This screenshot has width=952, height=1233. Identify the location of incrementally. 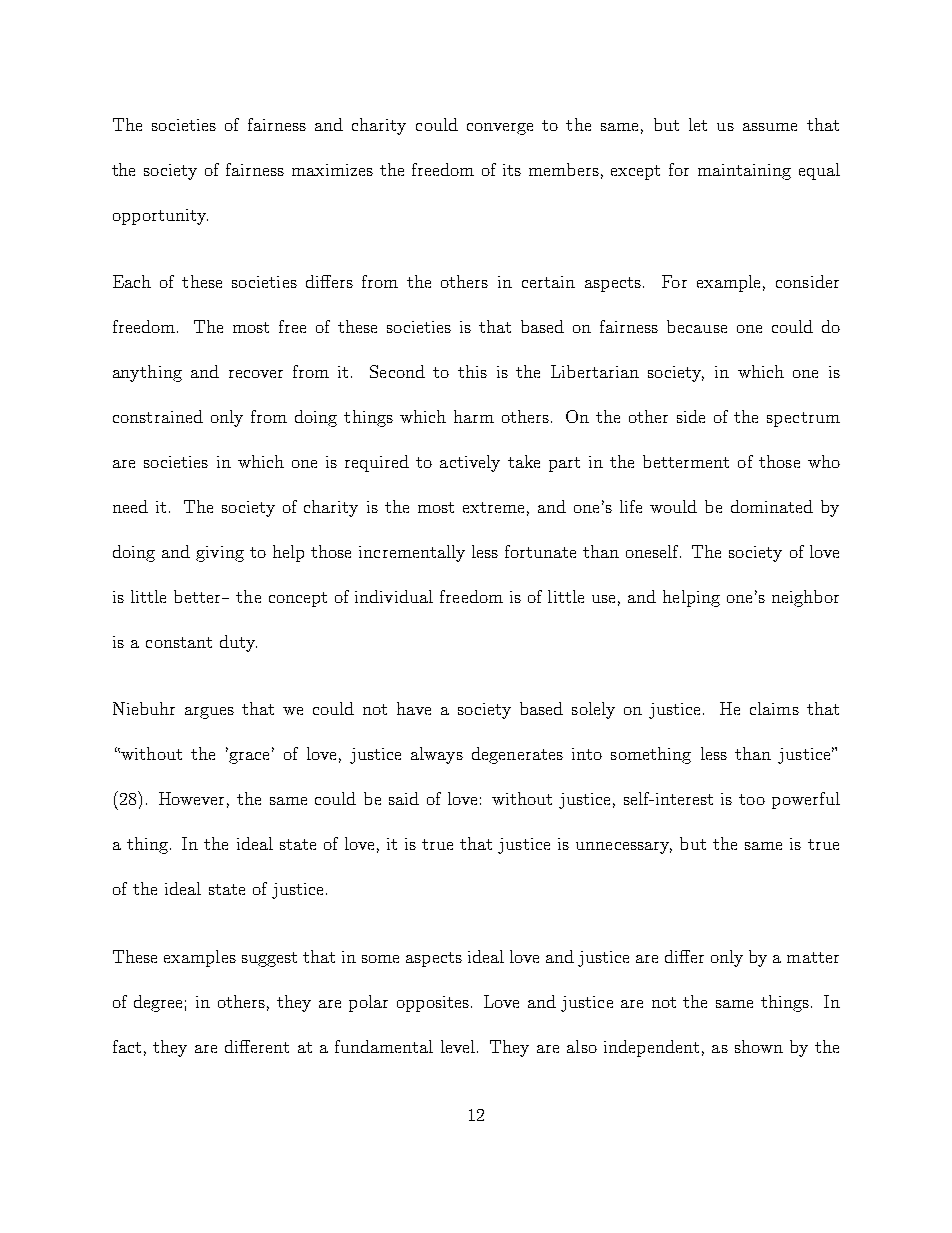
(412, 553).
